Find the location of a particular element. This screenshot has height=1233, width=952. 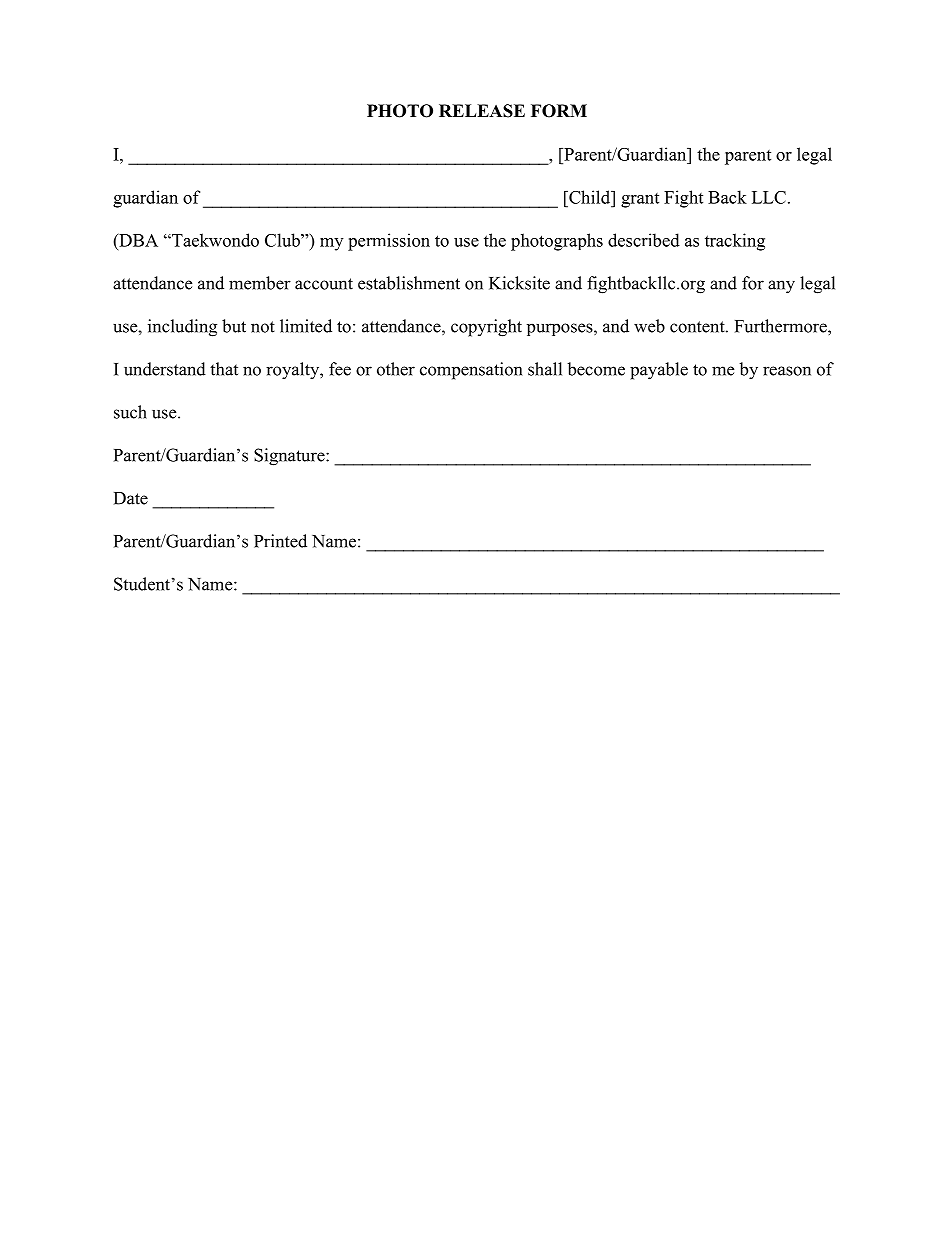

Printed is located at coordinates (280, 541).
